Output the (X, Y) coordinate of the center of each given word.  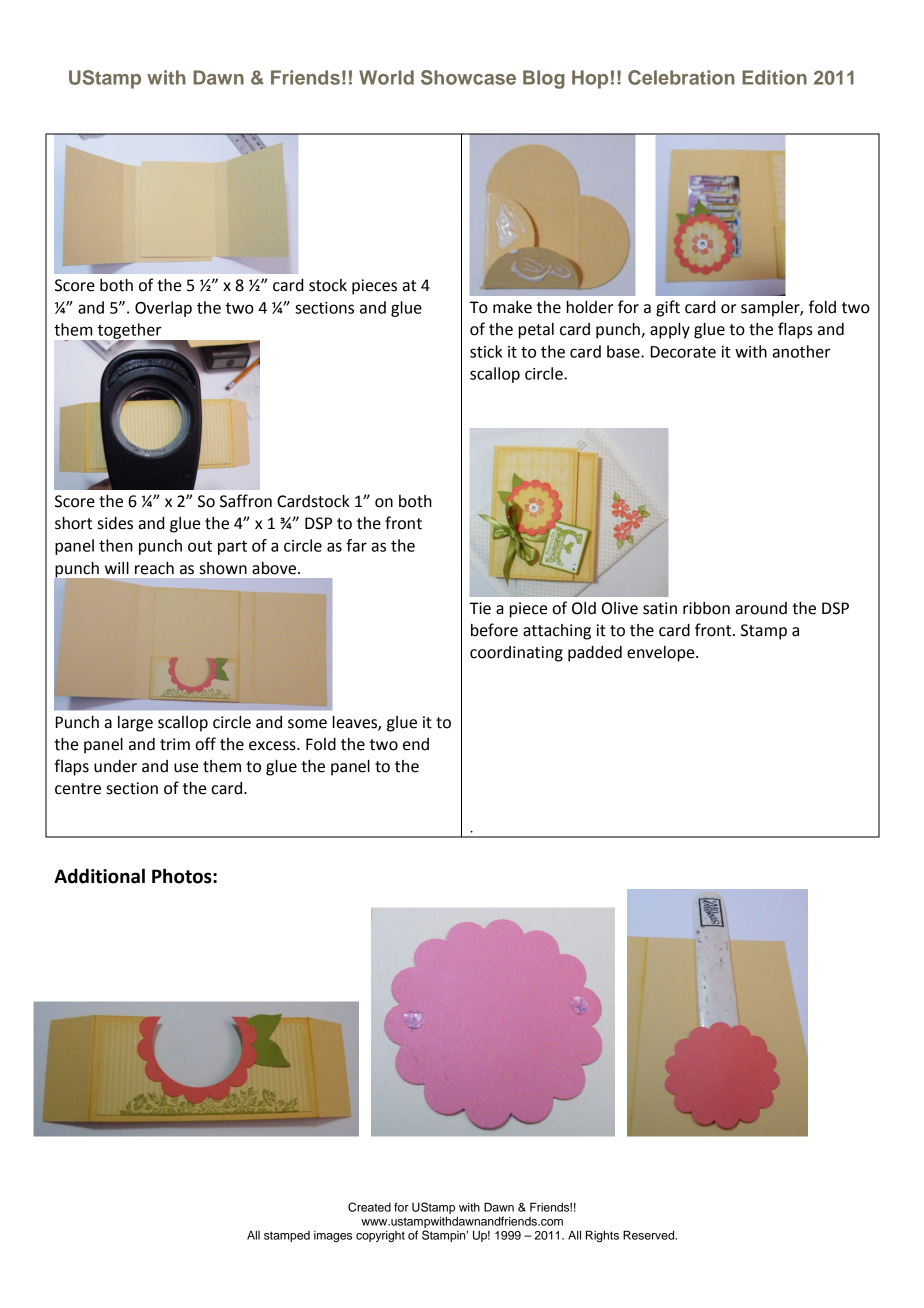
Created (369, 1207)
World (386, 77)
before (494, 630)
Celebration (681, 77)
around (761, 608)
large (135, 724)
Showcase (468, 77)
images (333, 1236)
